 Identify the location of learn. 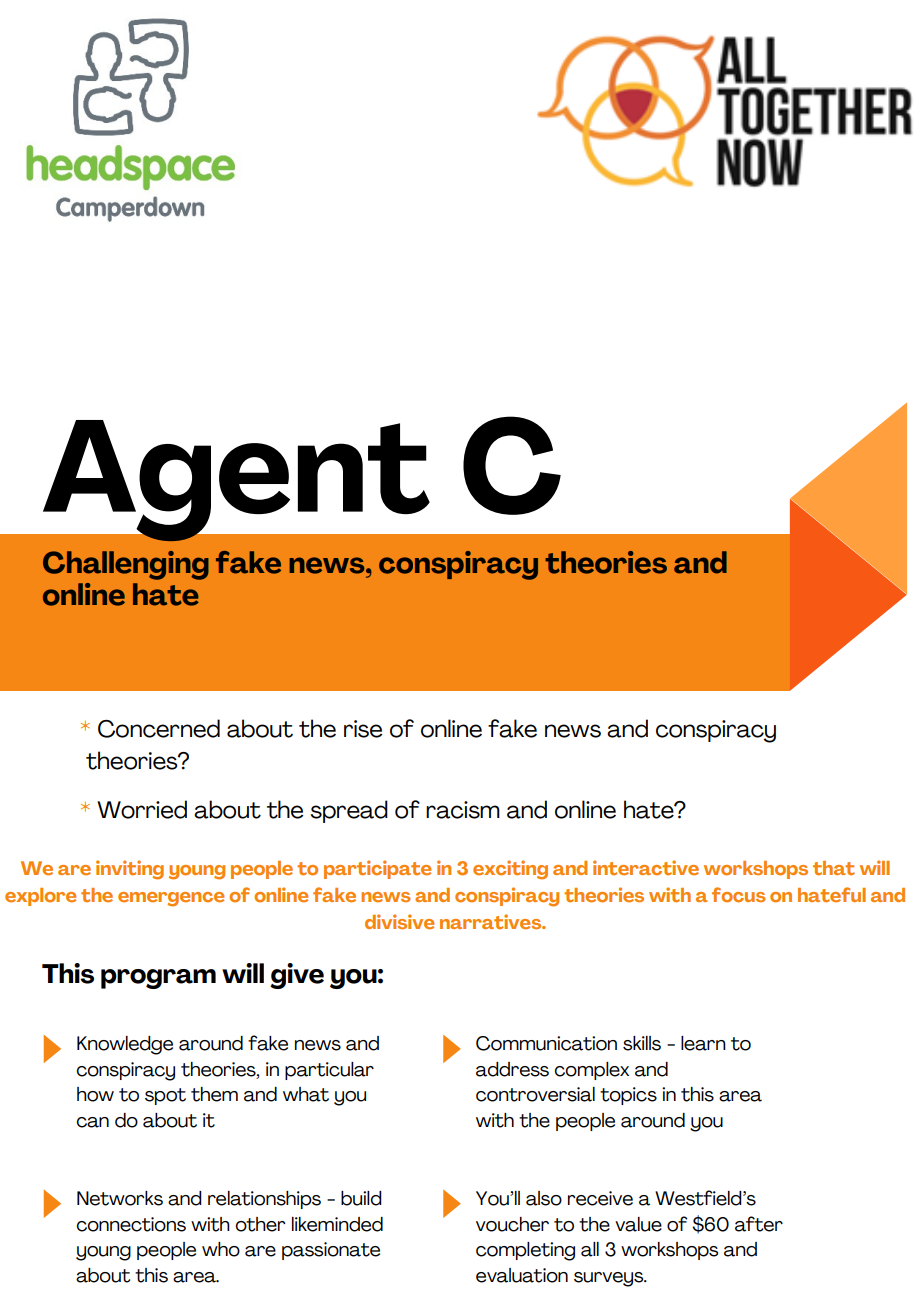
(703, 1043).
